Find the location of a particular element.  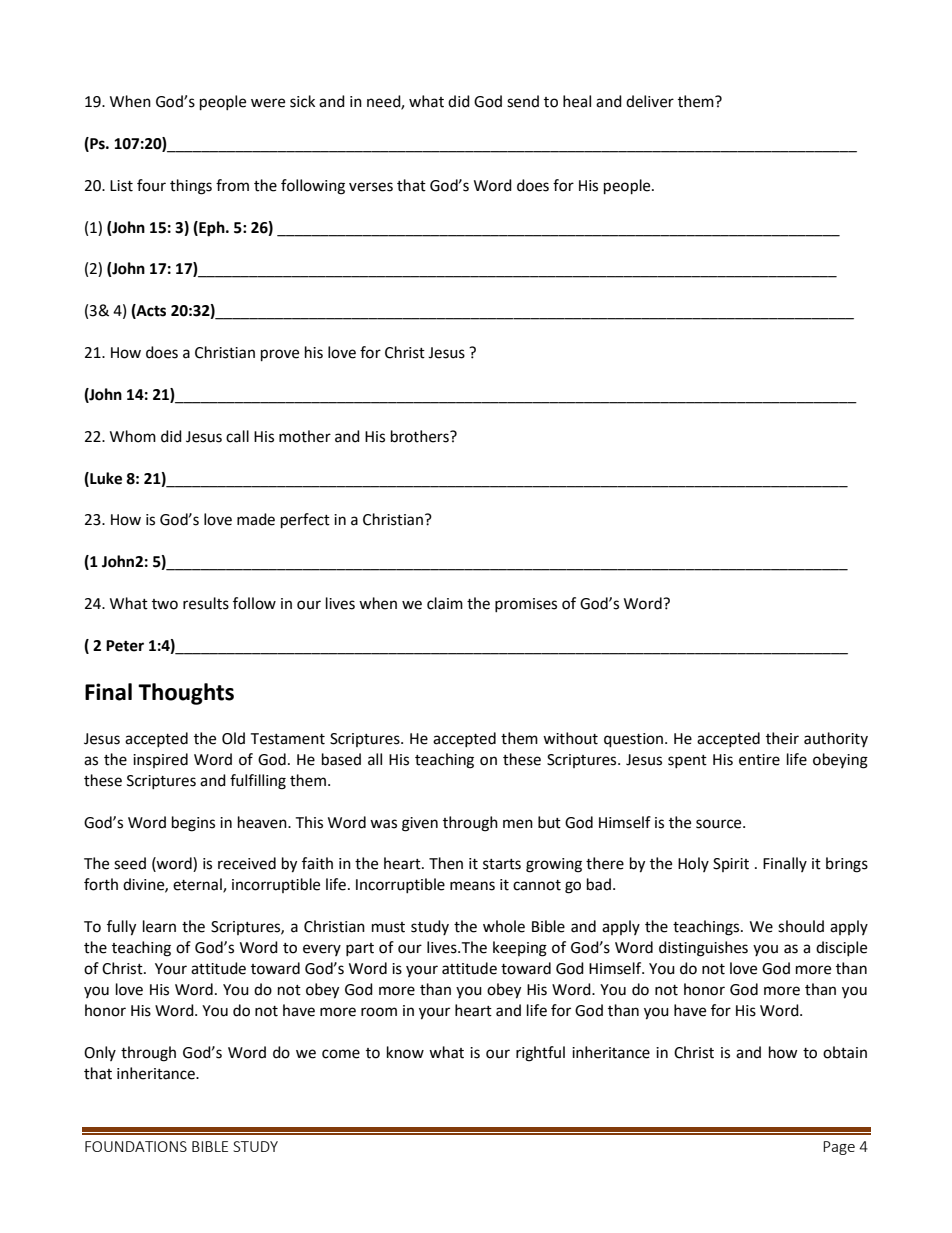

rightful is located at coordinates (540, 1054).
